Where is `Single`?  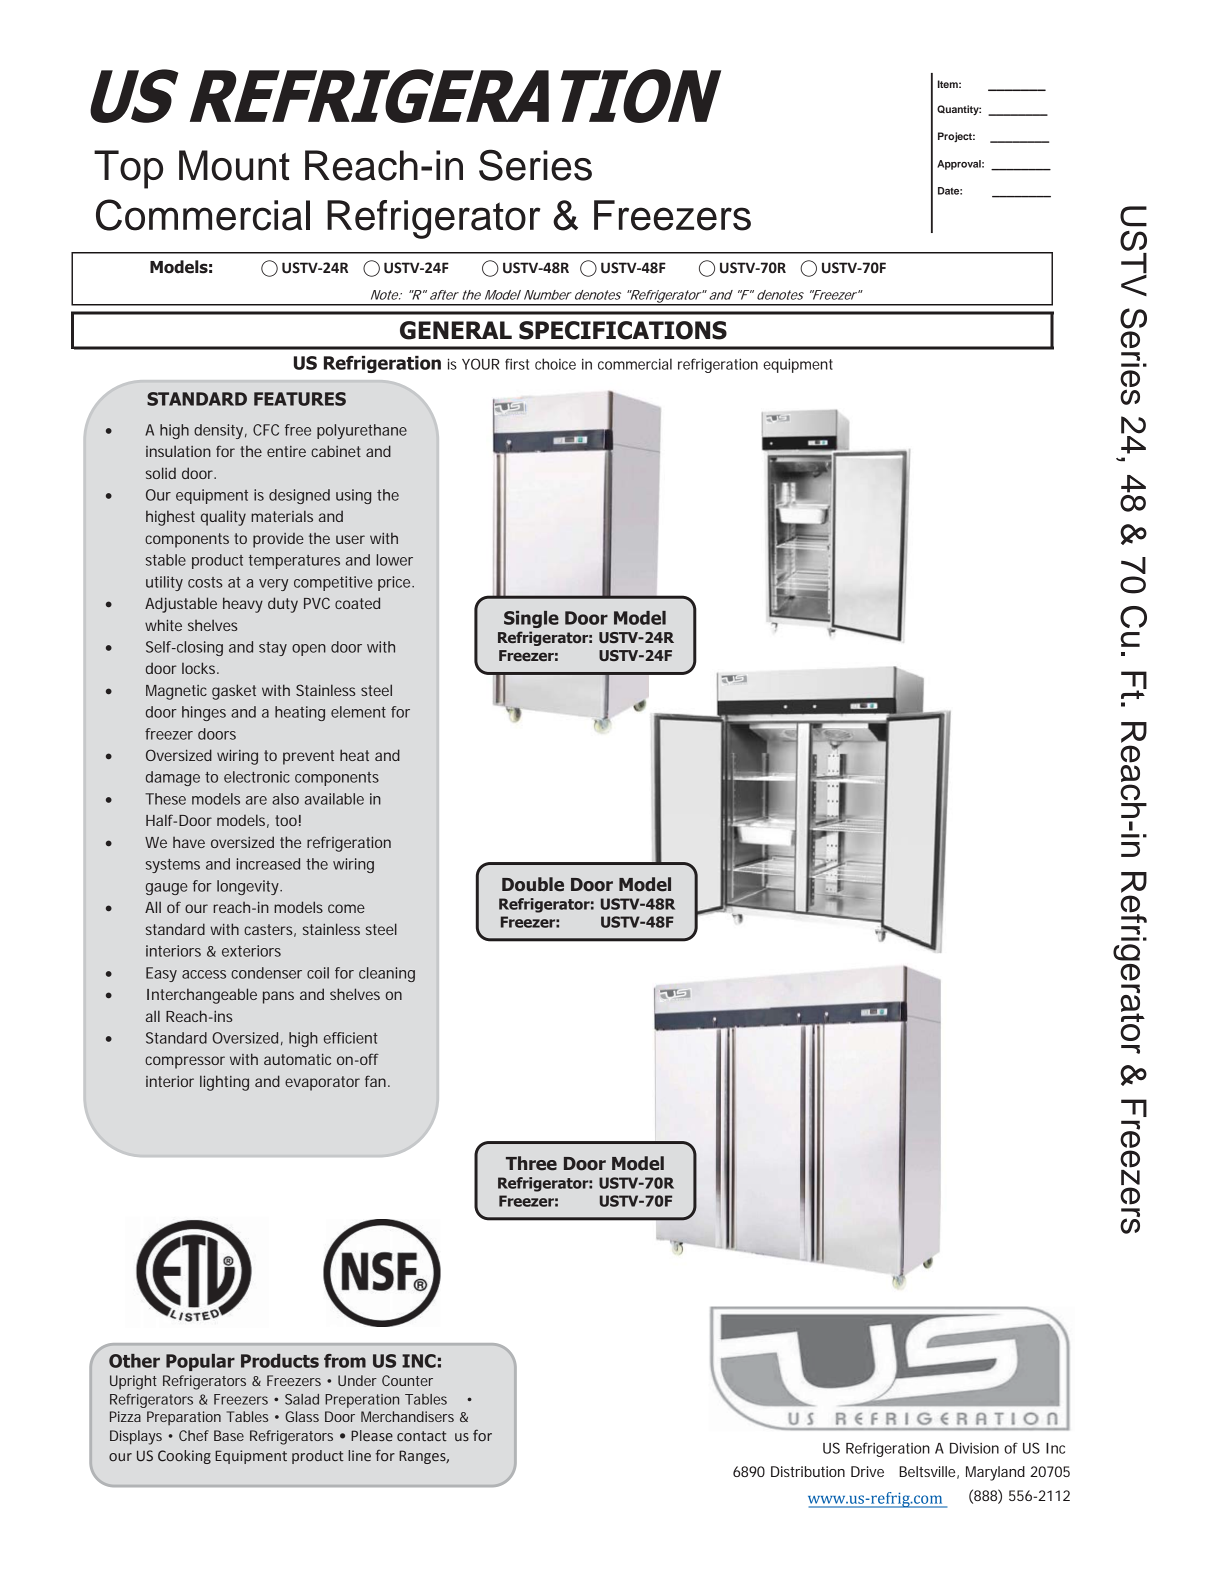
Single is located at coordinates (531, 619).
